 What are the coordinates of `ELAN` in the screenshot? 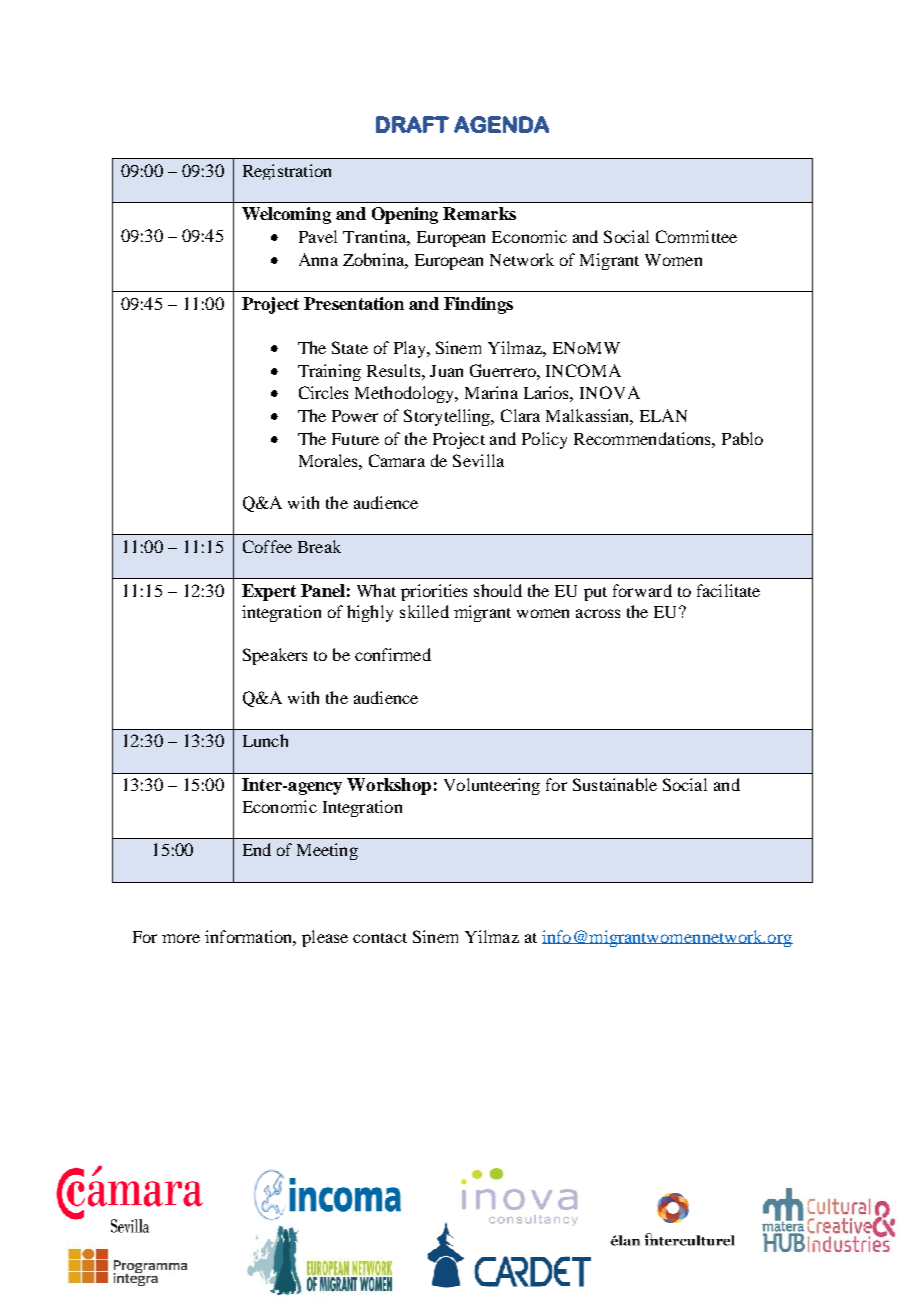 It's located at (663, 415).
